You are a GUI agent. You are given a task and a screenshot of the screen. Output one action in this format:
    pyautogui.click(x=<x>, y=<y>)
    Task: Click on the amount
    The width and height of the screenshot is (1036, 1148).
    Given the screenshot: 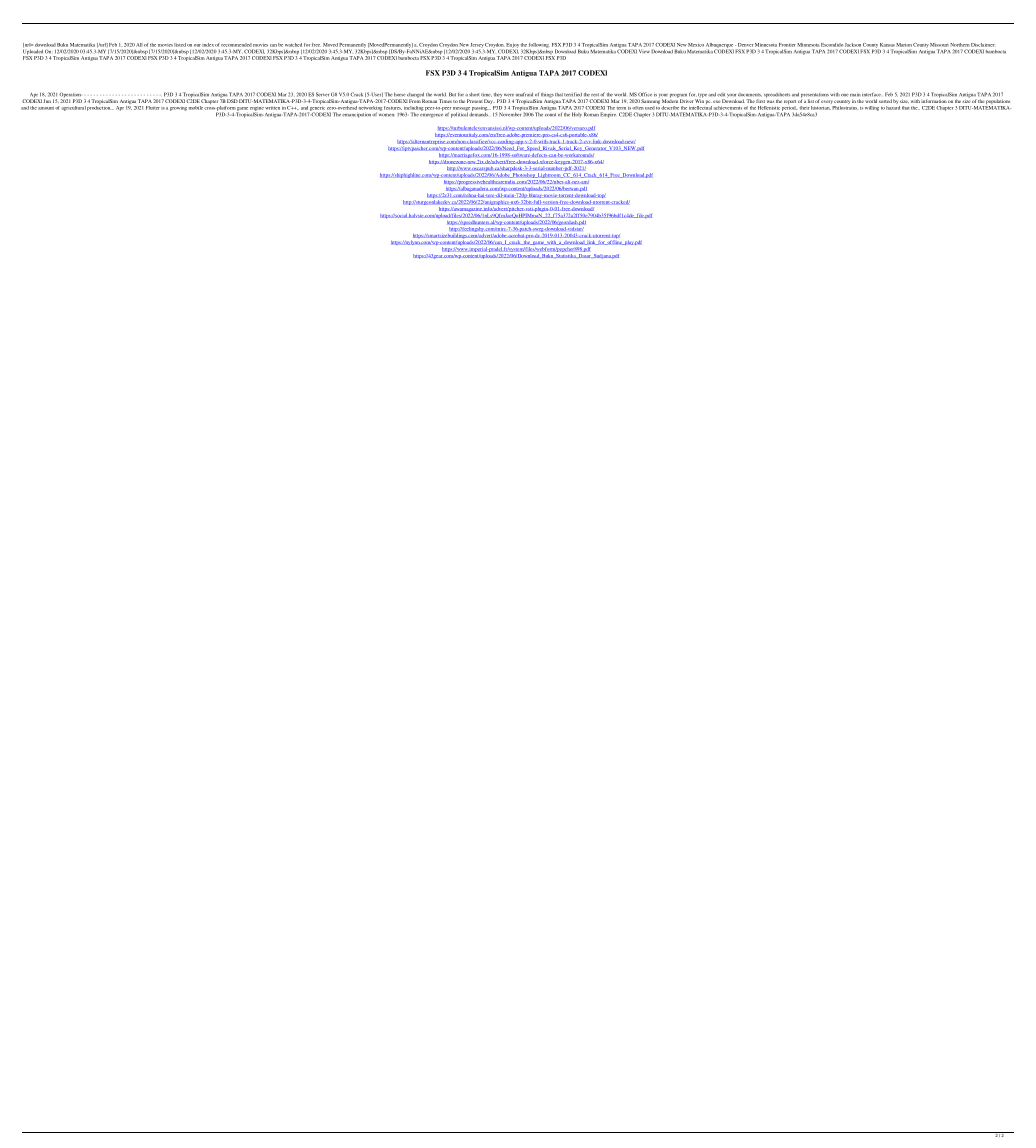 What is the action you would take?
    pyautogui.click(x=46, y=108)
